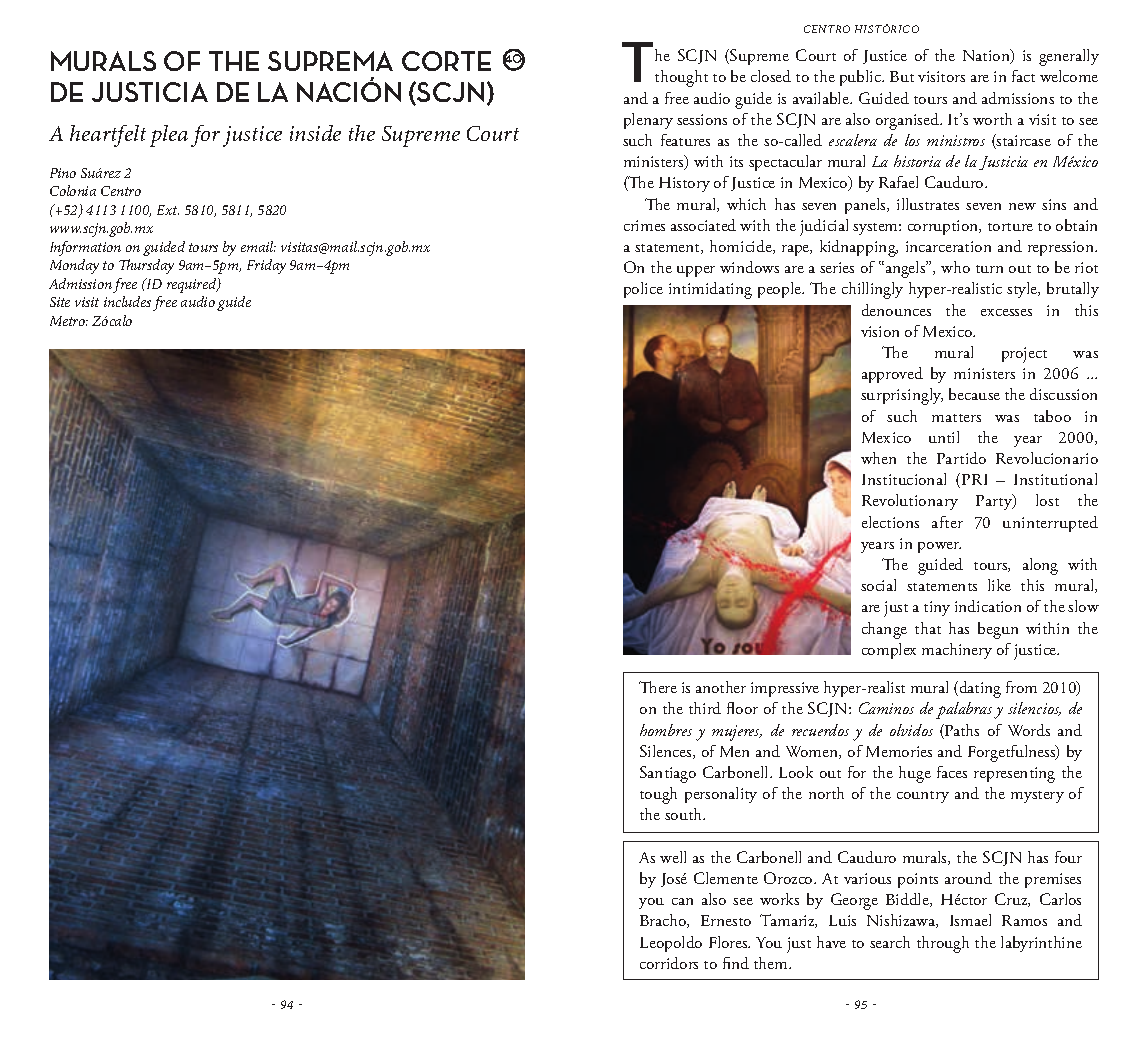 The height and width of the screenshot is (1038, 1148). What do you see at coordinates (669, 963) in the screenshot?
I see `corridors` at bounding box center [669, 963].
